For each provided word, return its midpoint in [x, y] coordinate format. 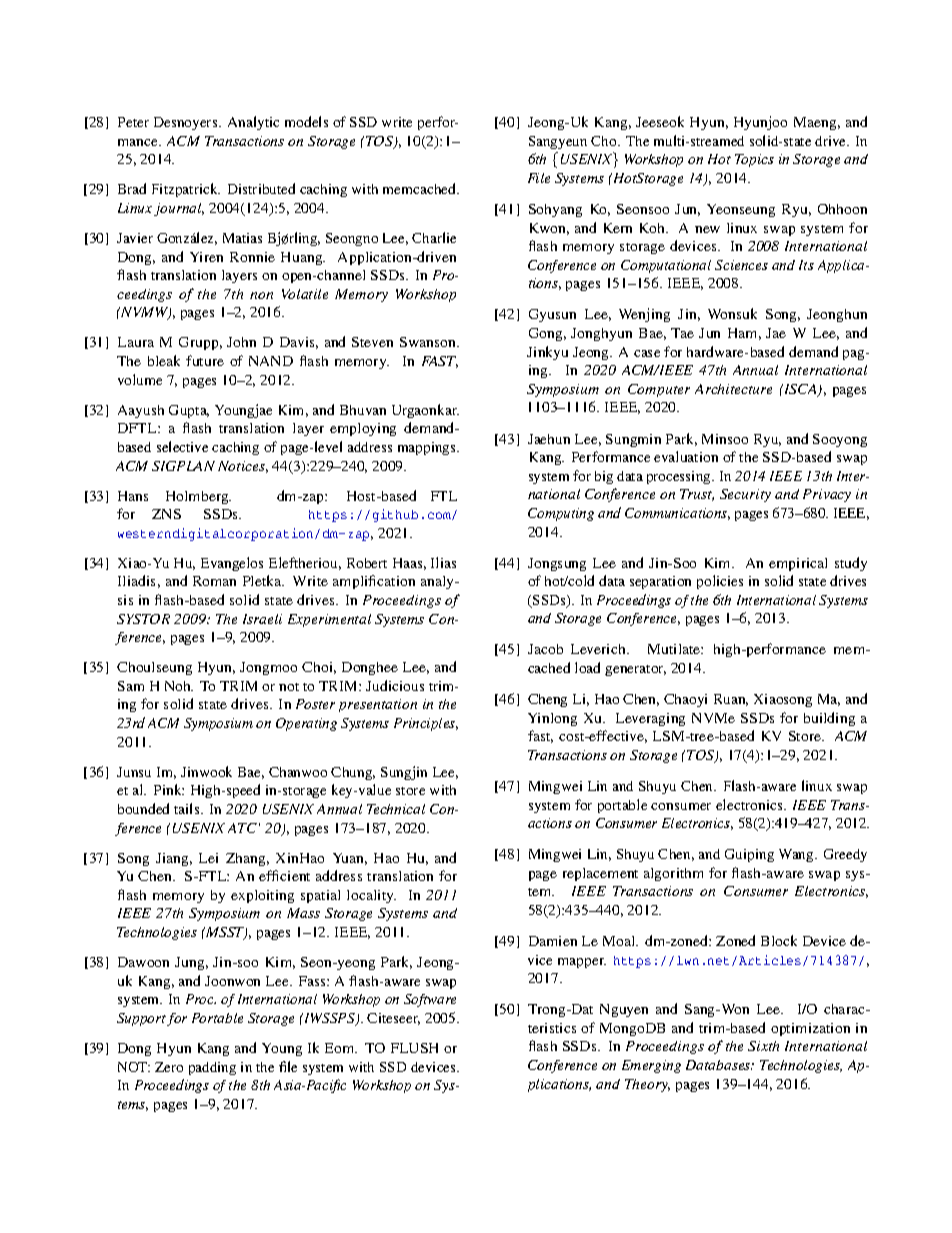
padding [212, 1068]
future [205, 360]
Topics [754, 160]
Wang [797, 855]
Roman [214, 581]
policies [720, 582]
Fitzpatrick [186, 190]
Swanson [429, 342]
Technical [396, 809]
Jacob [545, 649]
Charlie [434, 237]
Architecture [733, 389]
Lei [208, 858]
